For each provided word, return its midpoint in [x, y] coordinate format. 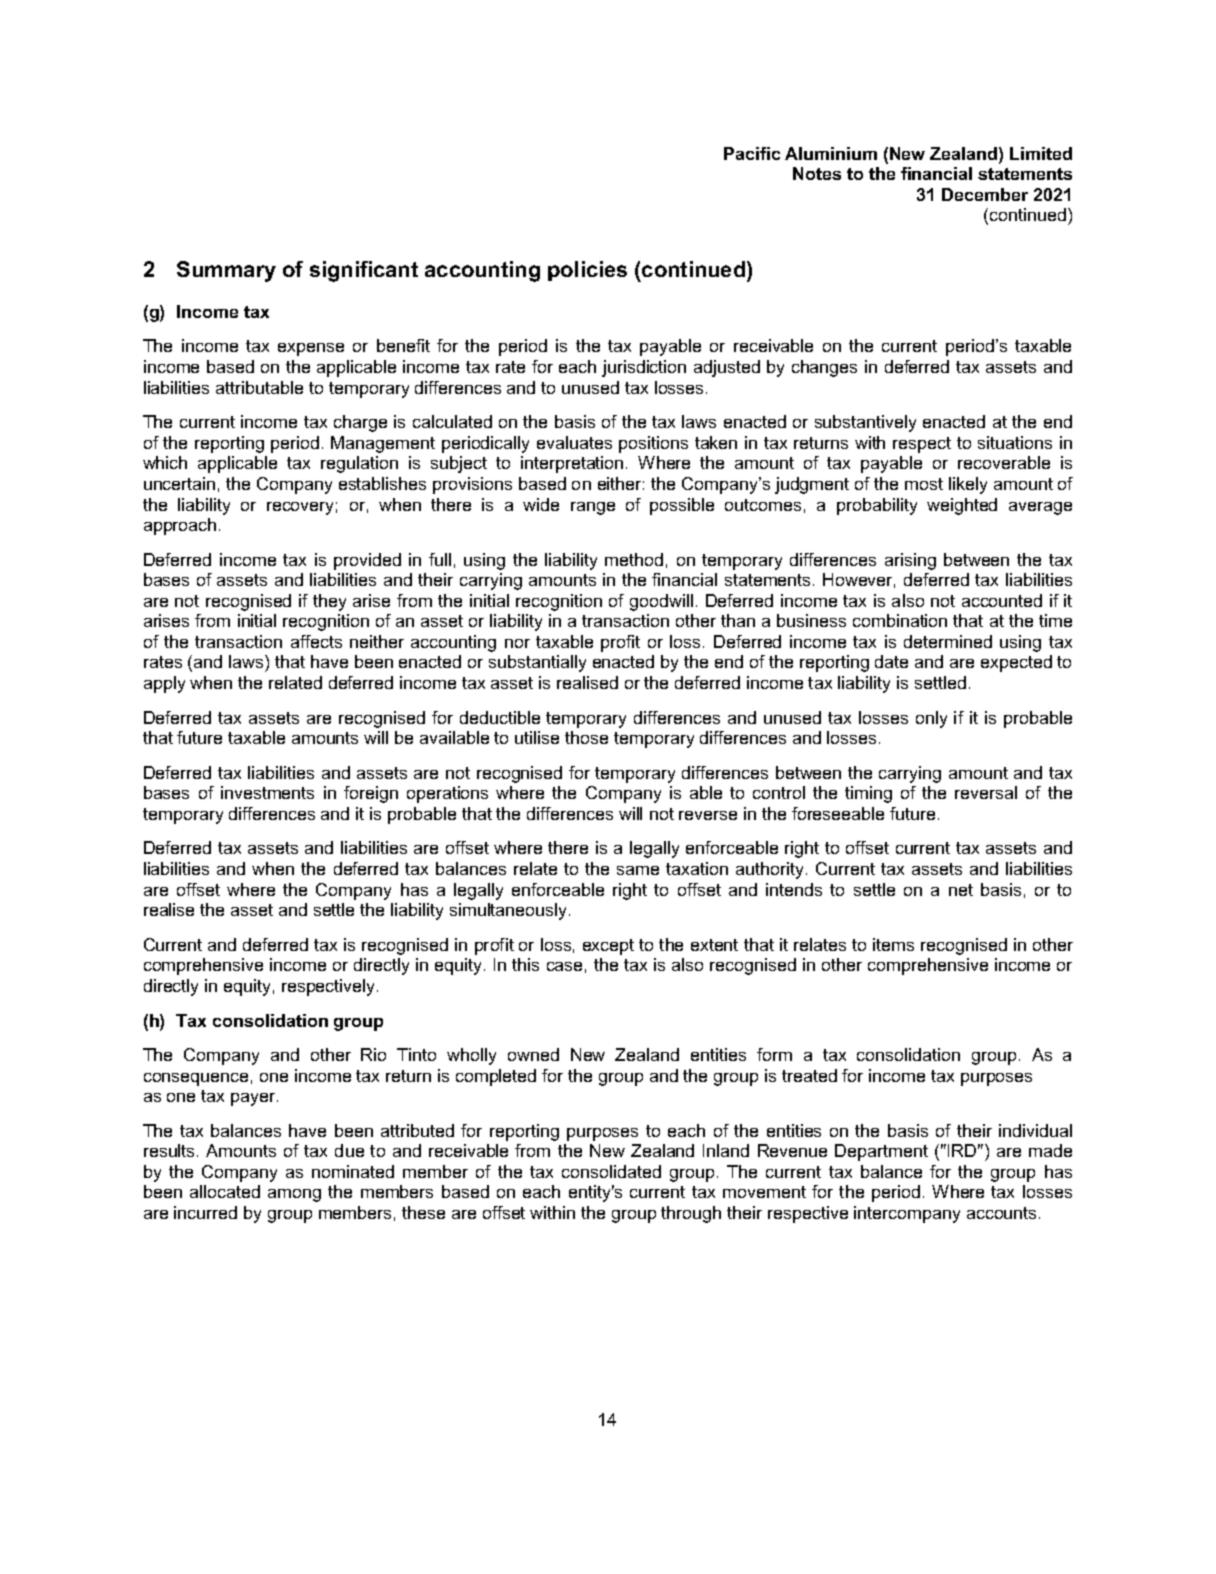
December [985, 194]
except [608, 947]
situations [1015, 442]
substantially [537, 663]
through [691, 1214]
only [931, 719]
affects [316, 641]
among [294, 1195]
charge [360, 423]
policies [587, 271]
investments [267, 792]
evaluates [574, 442]
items [893, 944]
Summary [226, 271]
